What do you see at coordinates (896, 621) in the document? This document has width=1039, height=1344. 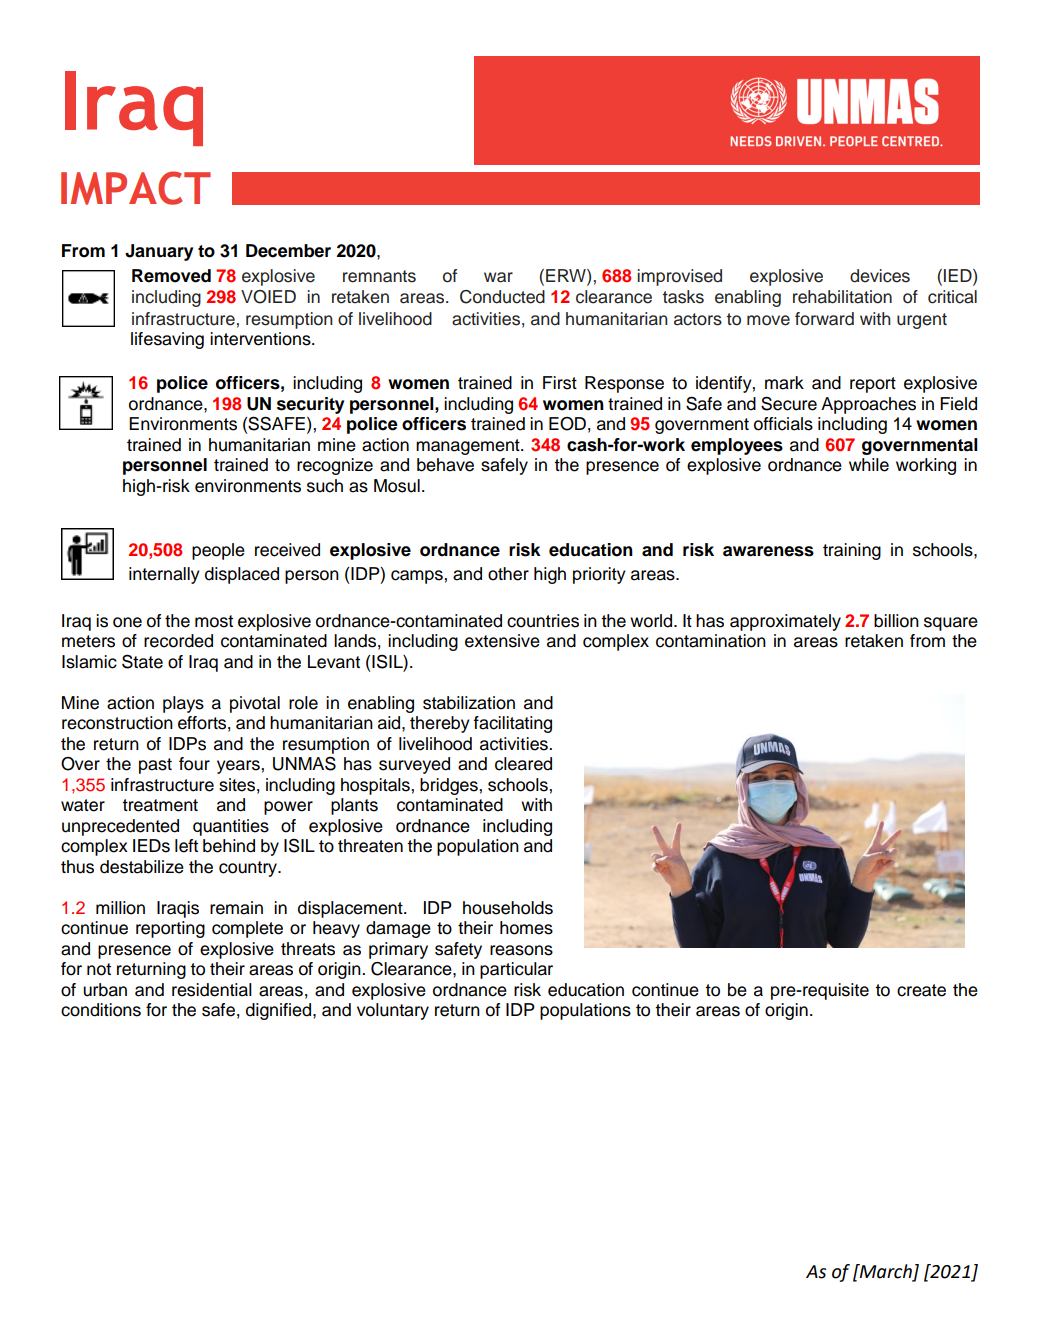 I see `billion` at bounding box center [896, 621].
